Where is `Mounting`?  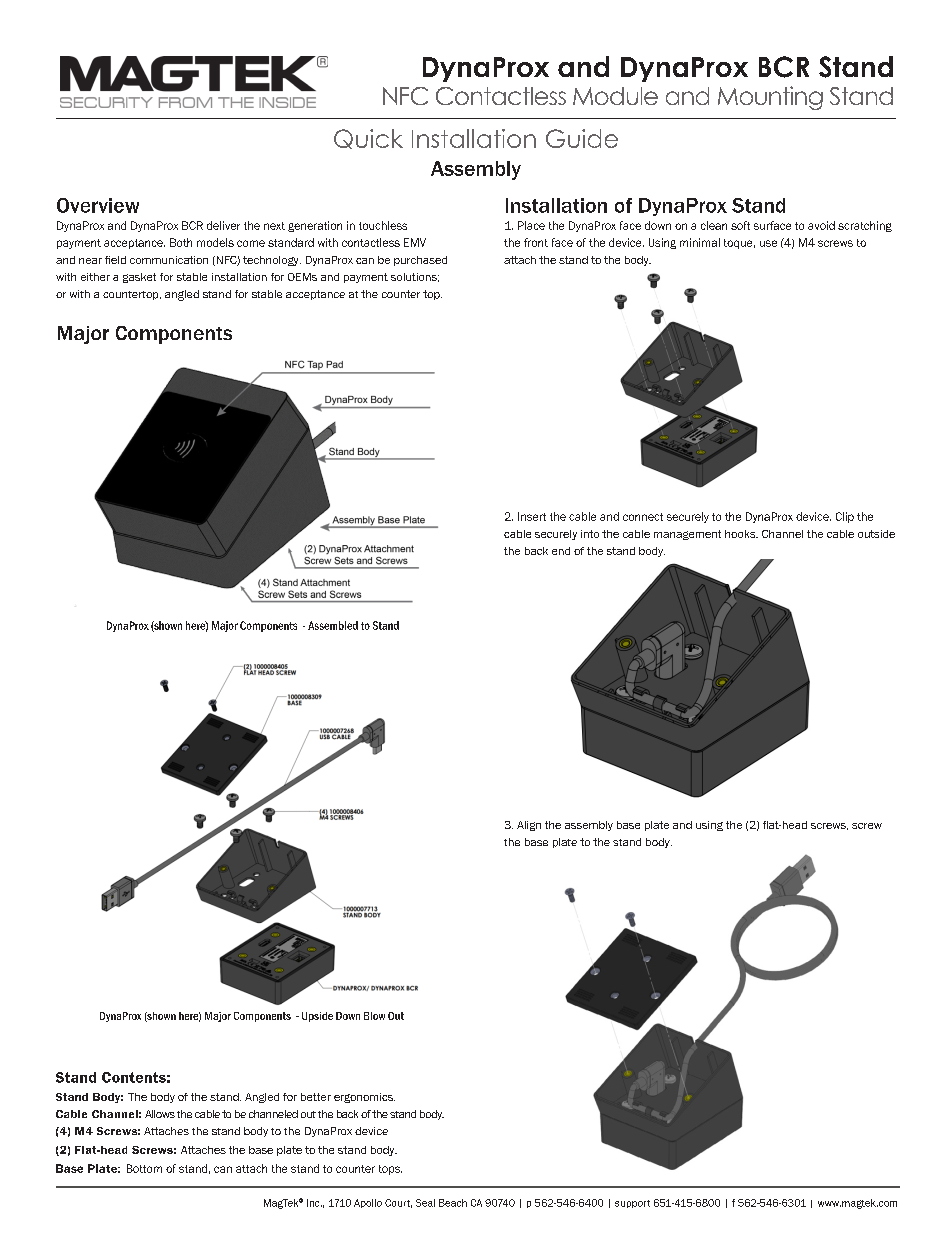 Mounting is located at coordinates (770, 98).
